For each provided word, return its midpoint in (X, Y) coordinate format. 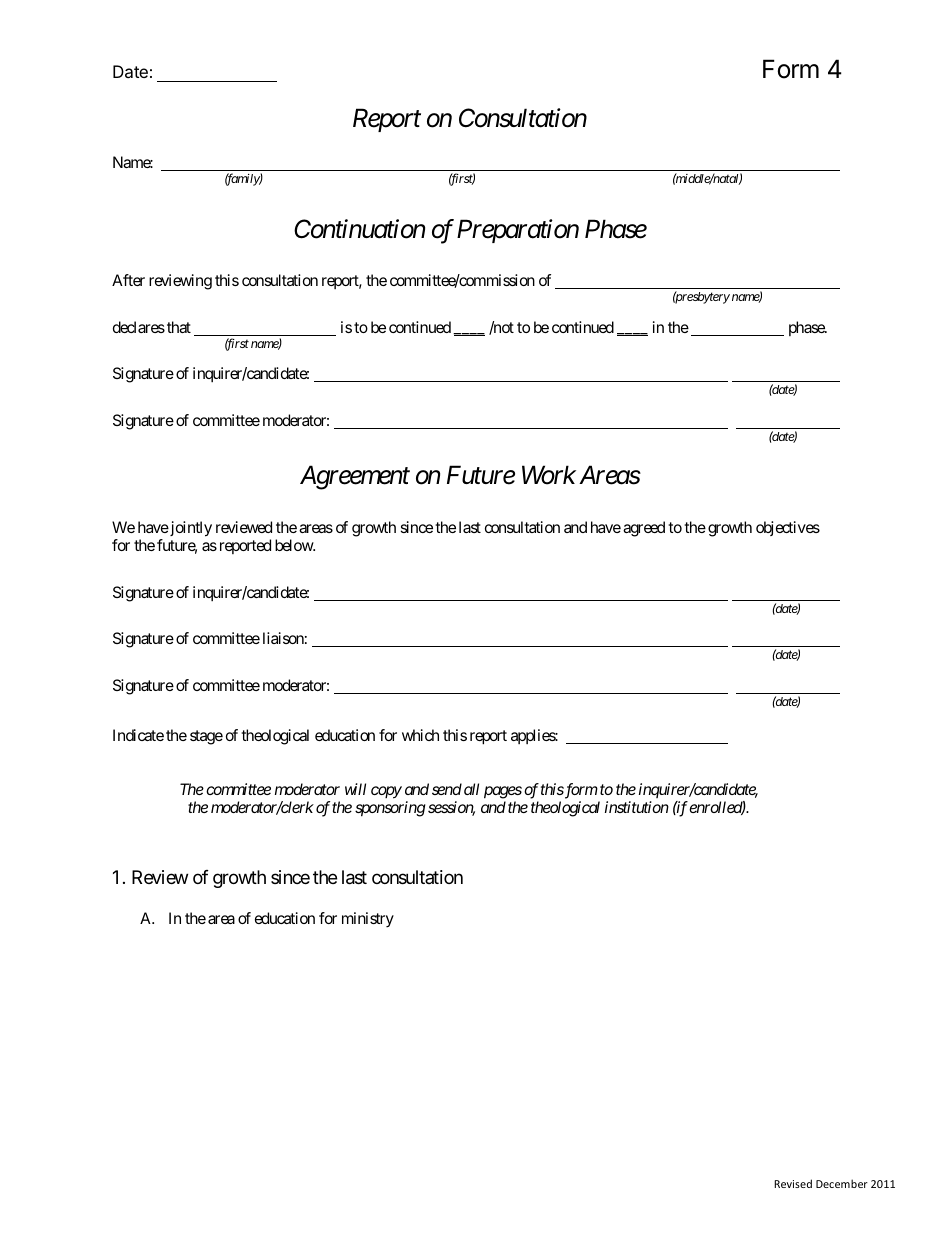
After (128, 280)
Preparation (518, 231)
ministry (368, 920)
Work (549, 475)
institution (637, 807)
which (420, 735)
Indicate (138, 735)
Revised (793, 1183)
